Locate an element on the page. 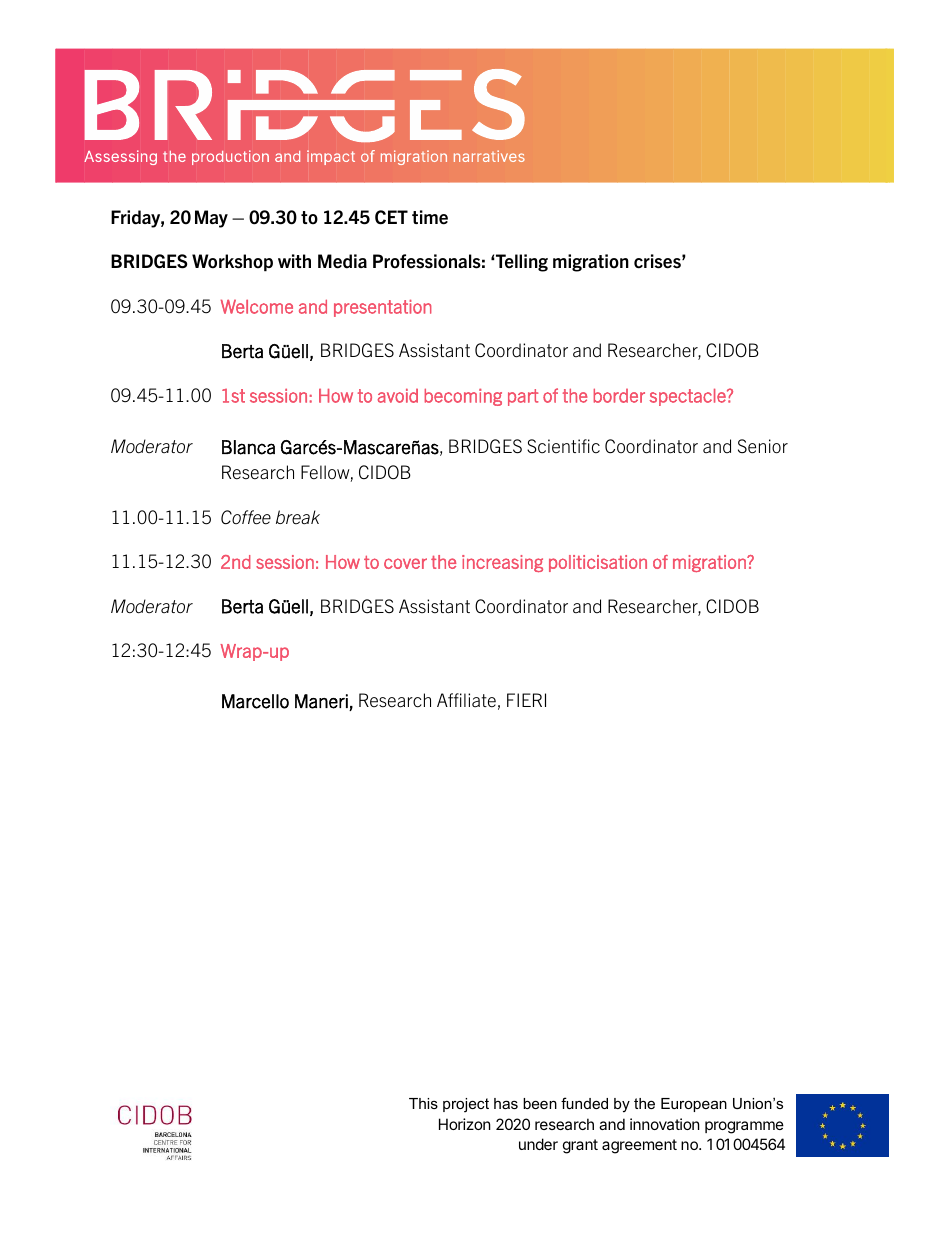 The height and width of the page is (1233, 952). spectacle is located at coordinates (688, 397).
